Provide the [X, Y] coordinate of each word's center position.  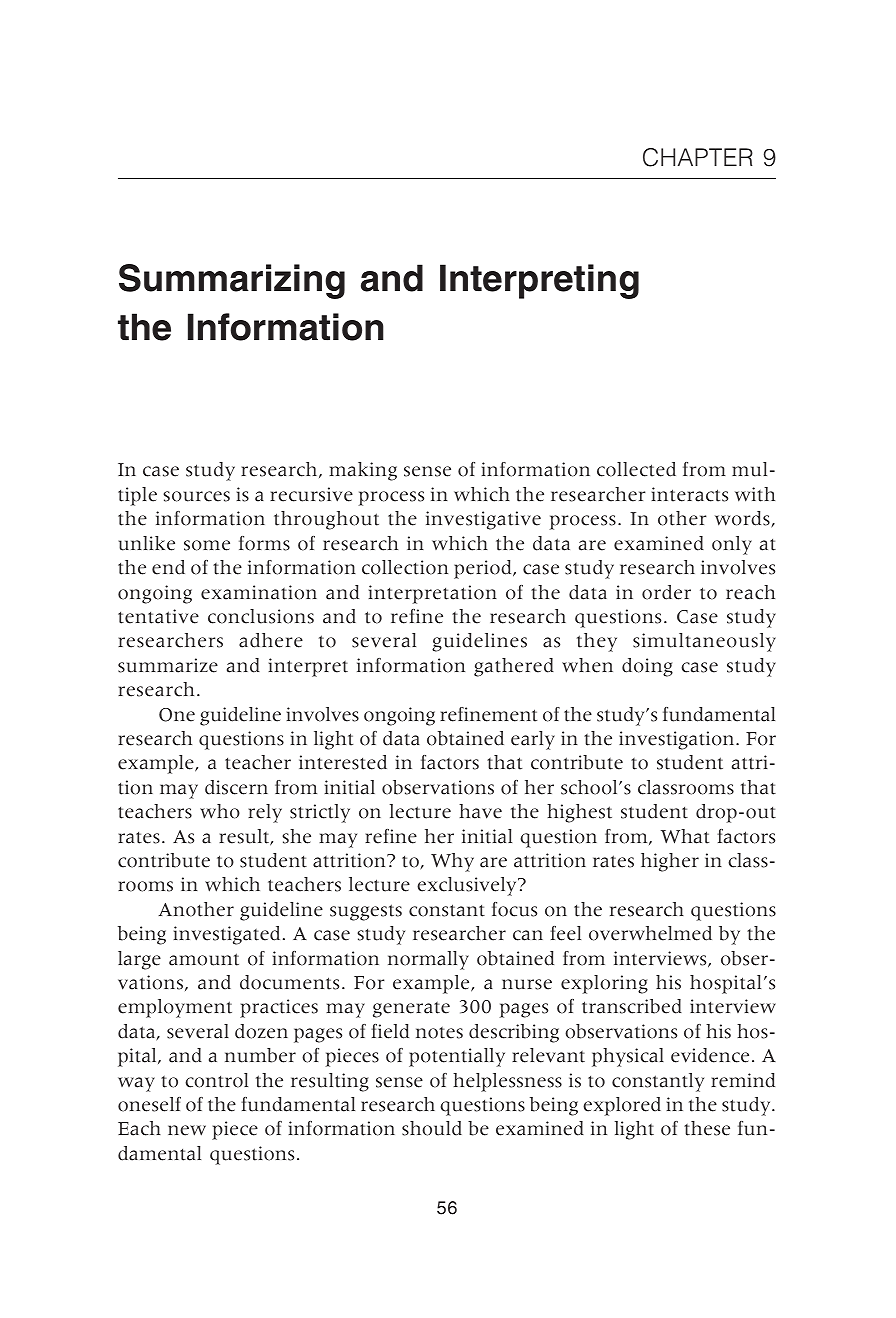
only [732, 545]
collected [636, 469]
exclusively [468, 886]
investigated [226, 935]
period [484, 569]
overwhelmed [650, 933]
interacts [689, 494]
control [216, 1080]
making [363, 471]
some [207, 545]
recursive [311, 494]
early [533, 740]
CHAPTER [698, 157]
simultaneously [704, 642]
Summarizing [232, 281]
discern [236, 787]
